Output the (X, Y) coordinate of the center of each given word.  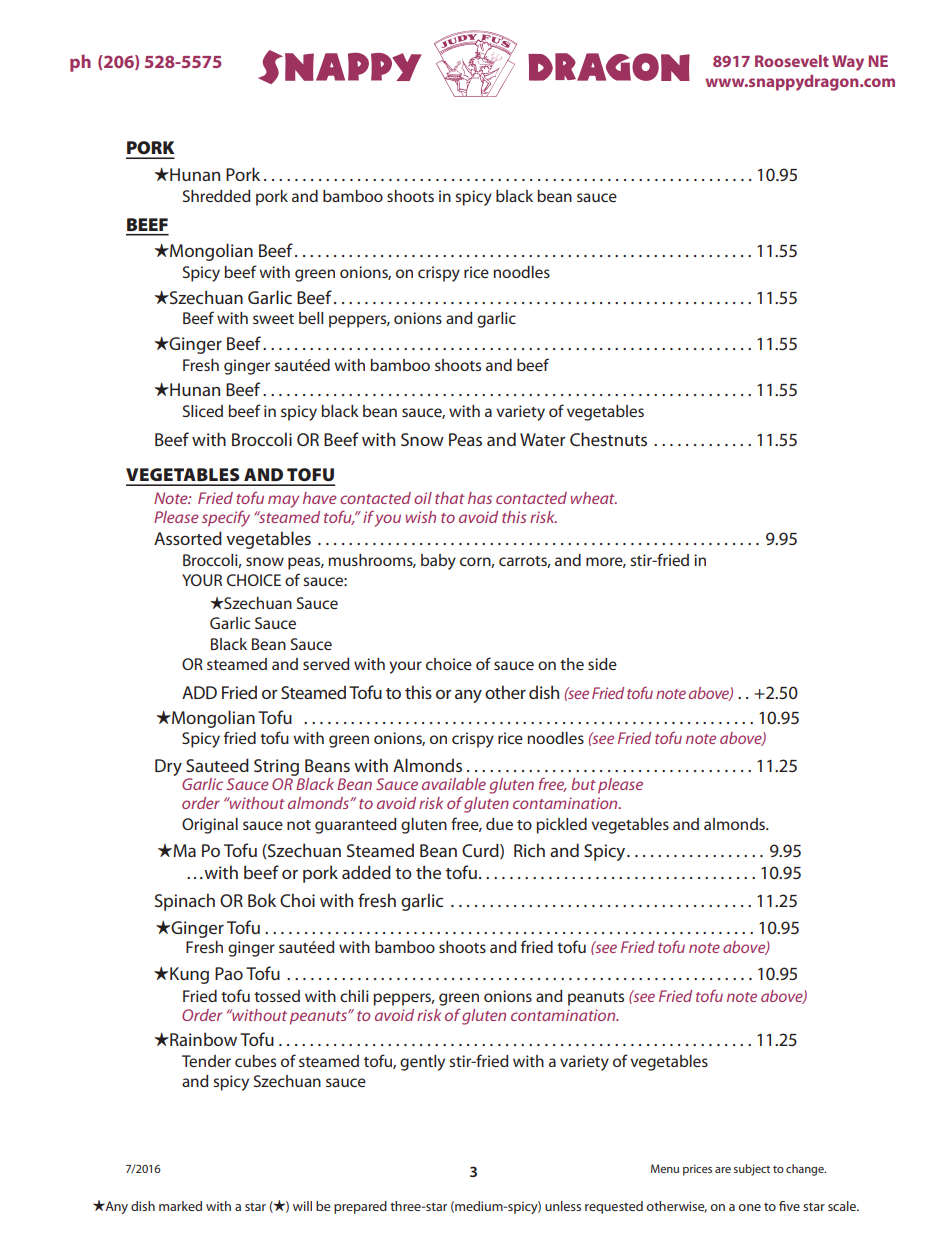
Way (848, 63)
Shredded (217, 196)
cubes (255, 1061)
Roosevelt (792, 61)
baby (438, 562)
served (326, 664)
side (602, 664)
